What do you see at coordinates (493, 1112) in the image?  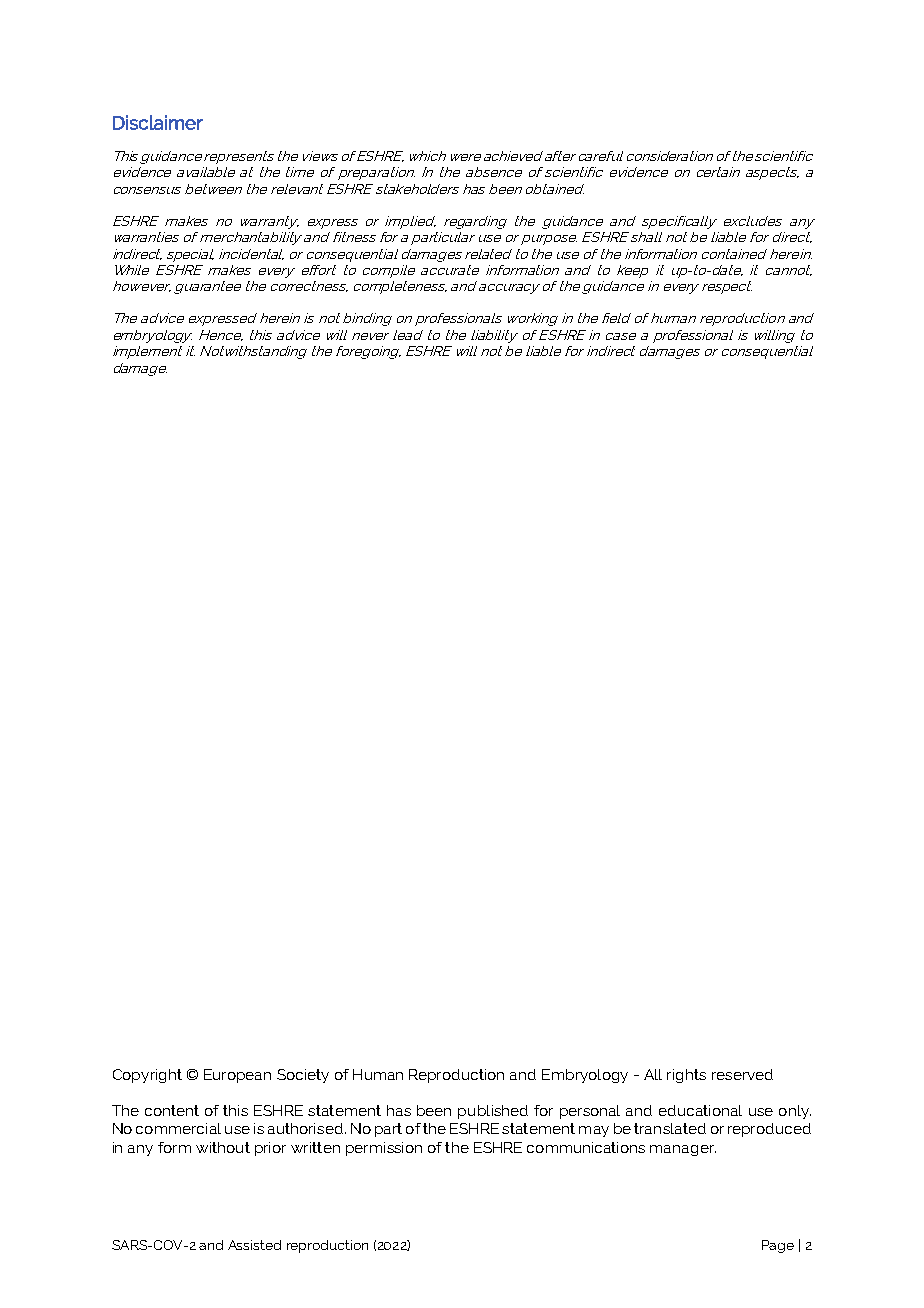 I see `published` at bounding box center [493, 1112].
